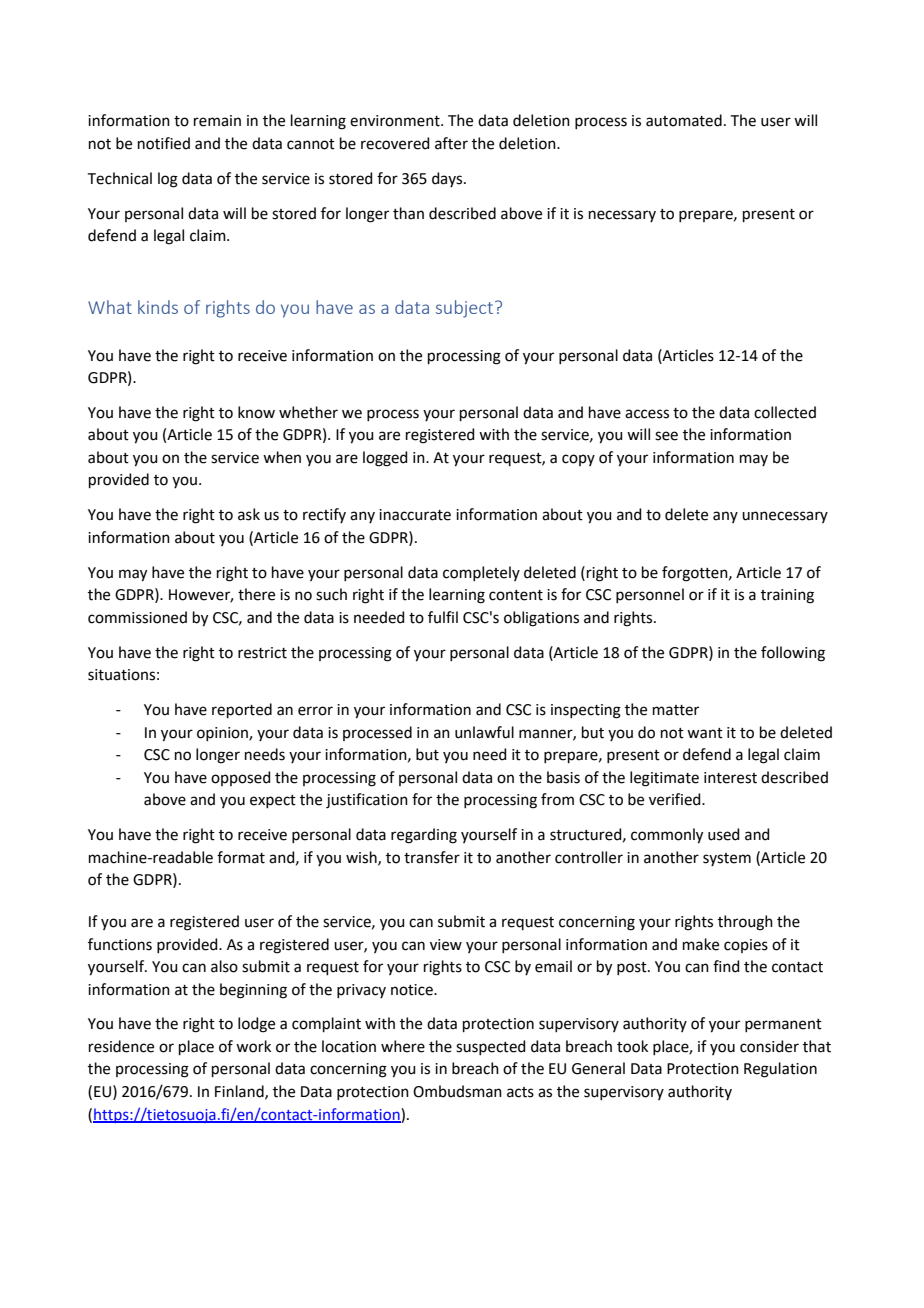  I want to click on interest, so click(730, 778).
